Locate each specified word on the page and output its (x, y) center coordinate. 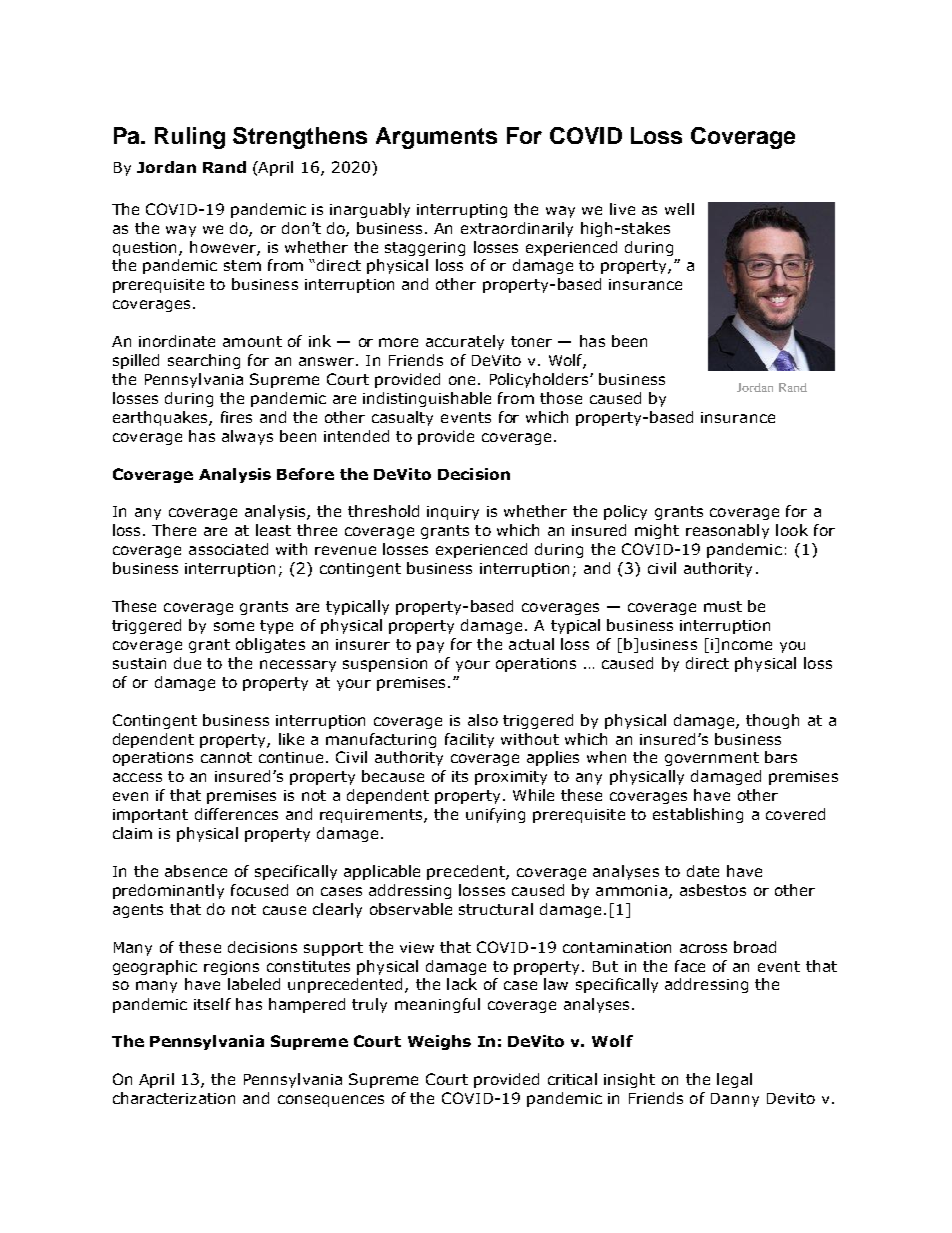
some (234, 626)
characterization (174, 1098)
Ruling (190, 138)
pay (430, 647)
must (723, 606)
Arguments (436, 138)
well (679, 209)
